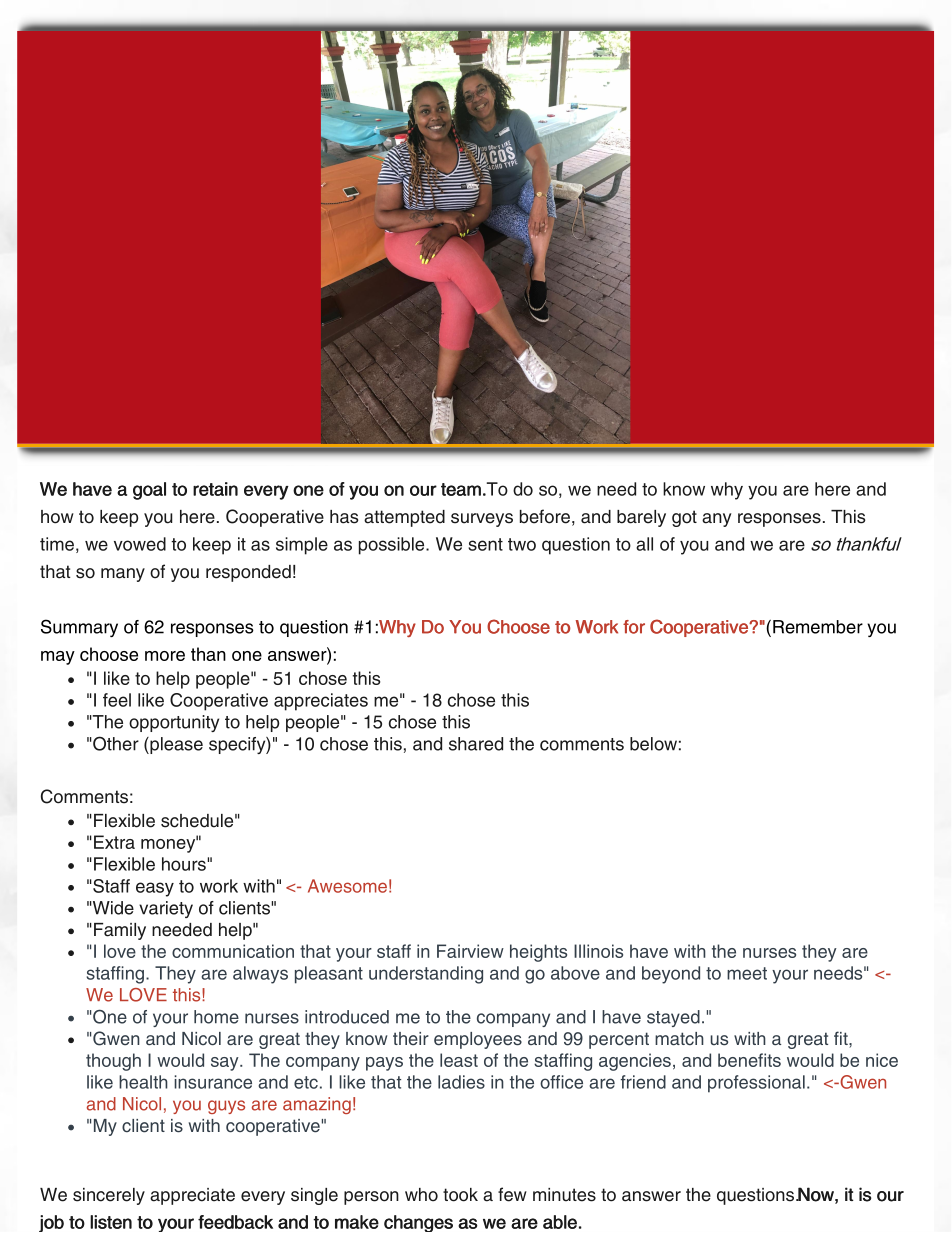 The image size is (952, 1233). Describe the element at coordinates (109, 1196) in the screenshot. I see `sincerely` at that location.
